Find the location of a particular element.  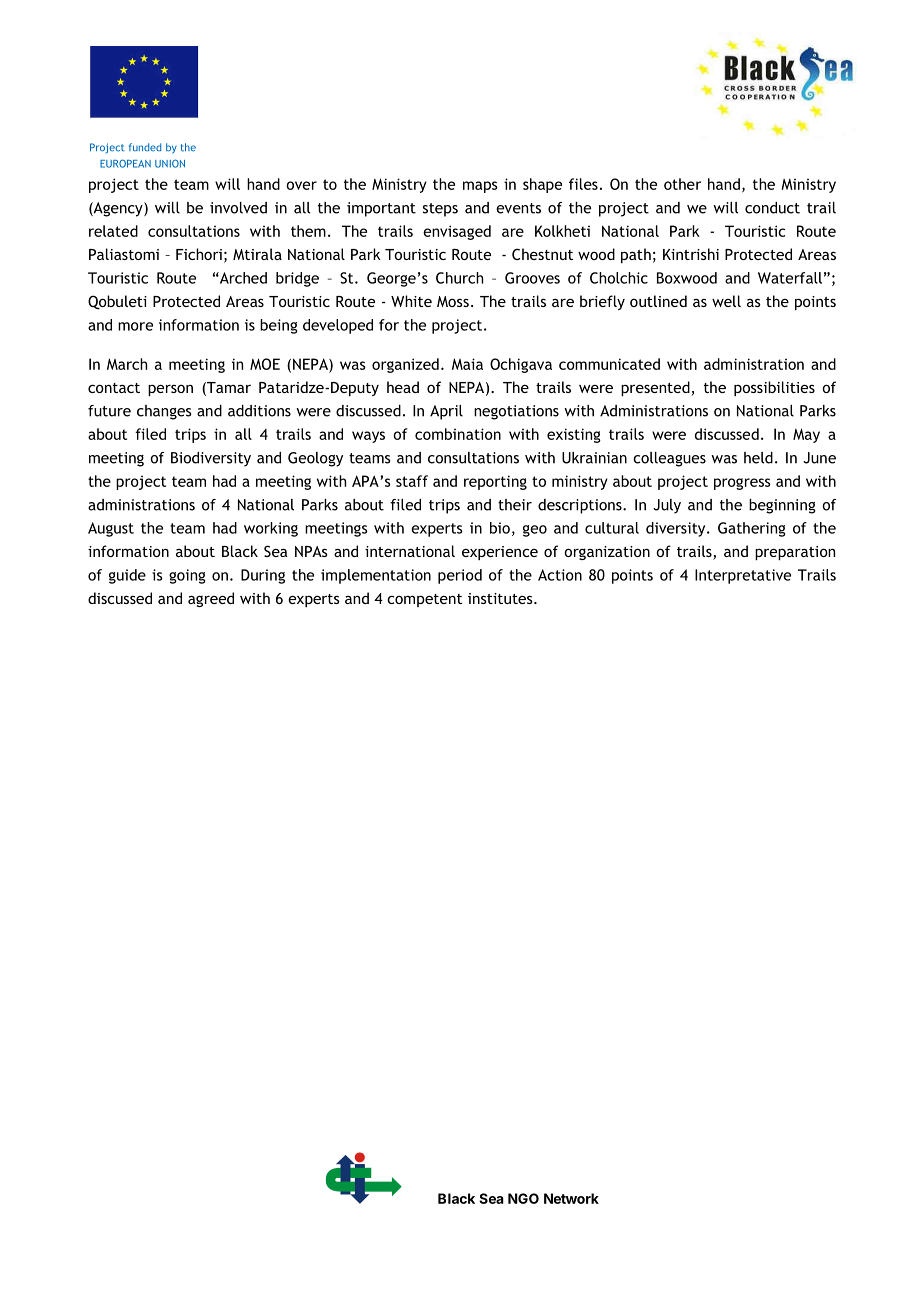

Interpretative is located at coordinates (743, 576).
